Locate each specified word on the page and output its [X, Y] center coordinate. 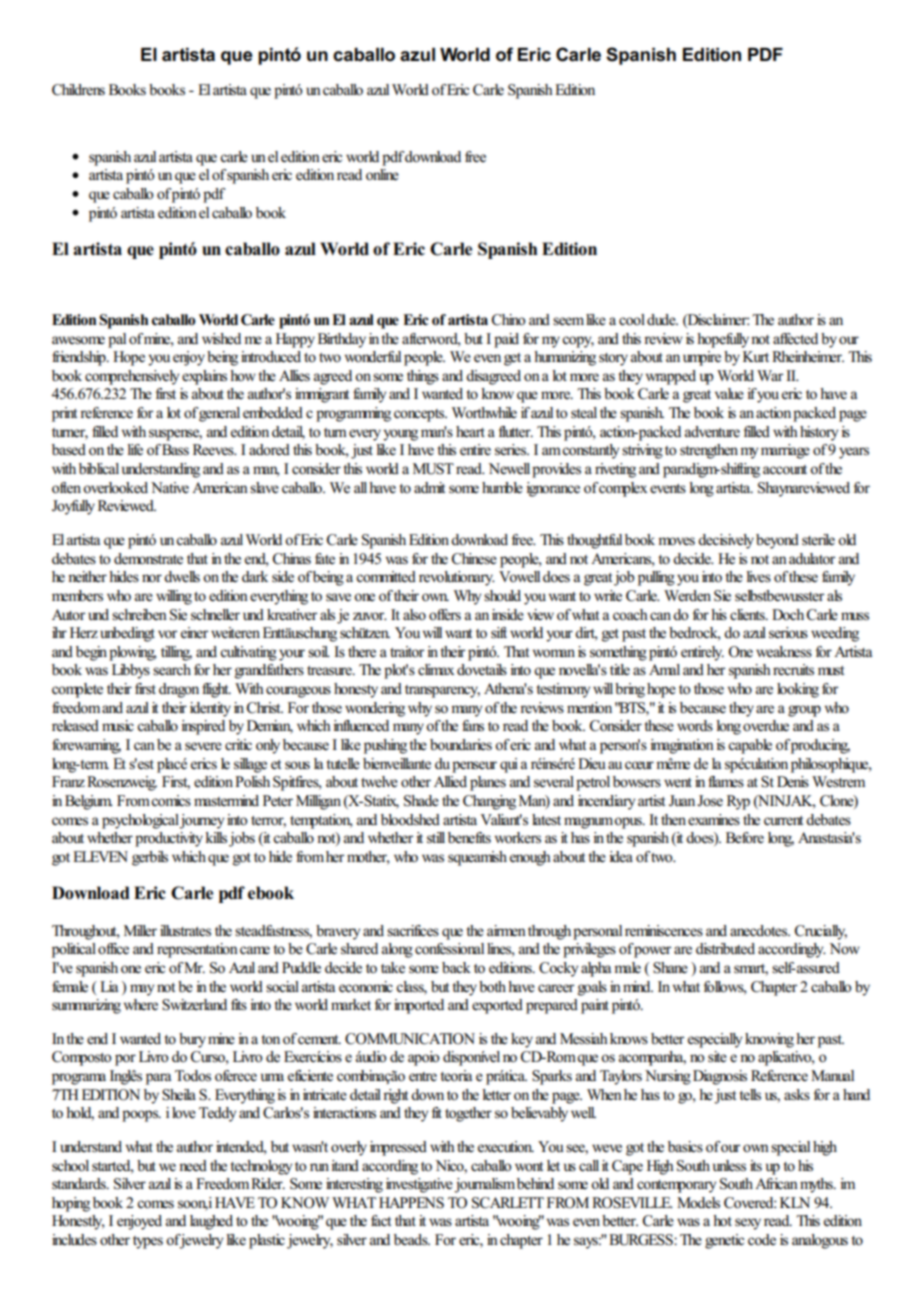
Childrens [78, 90]
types [148, 1242]
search [172, 670]
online [382, 175]
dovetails [482, 670]
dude [662, 320]
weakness [784, 652]
